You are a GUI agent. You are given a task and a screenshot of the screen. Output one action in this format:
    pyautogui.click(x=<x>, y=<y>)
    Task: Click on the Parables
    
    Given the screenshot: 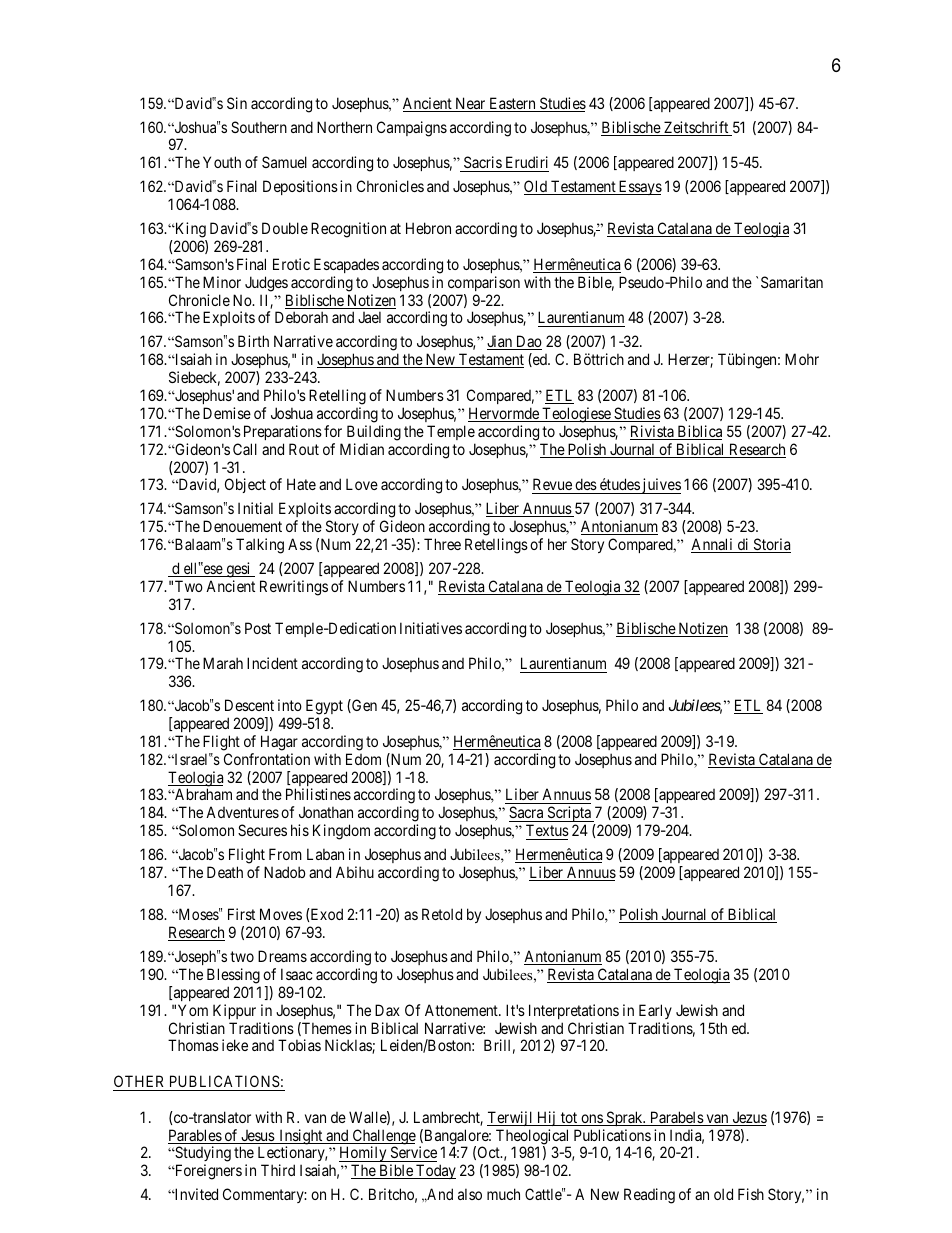 What is the action you would take?
    pyautogui.click(x=195, y=1136)
